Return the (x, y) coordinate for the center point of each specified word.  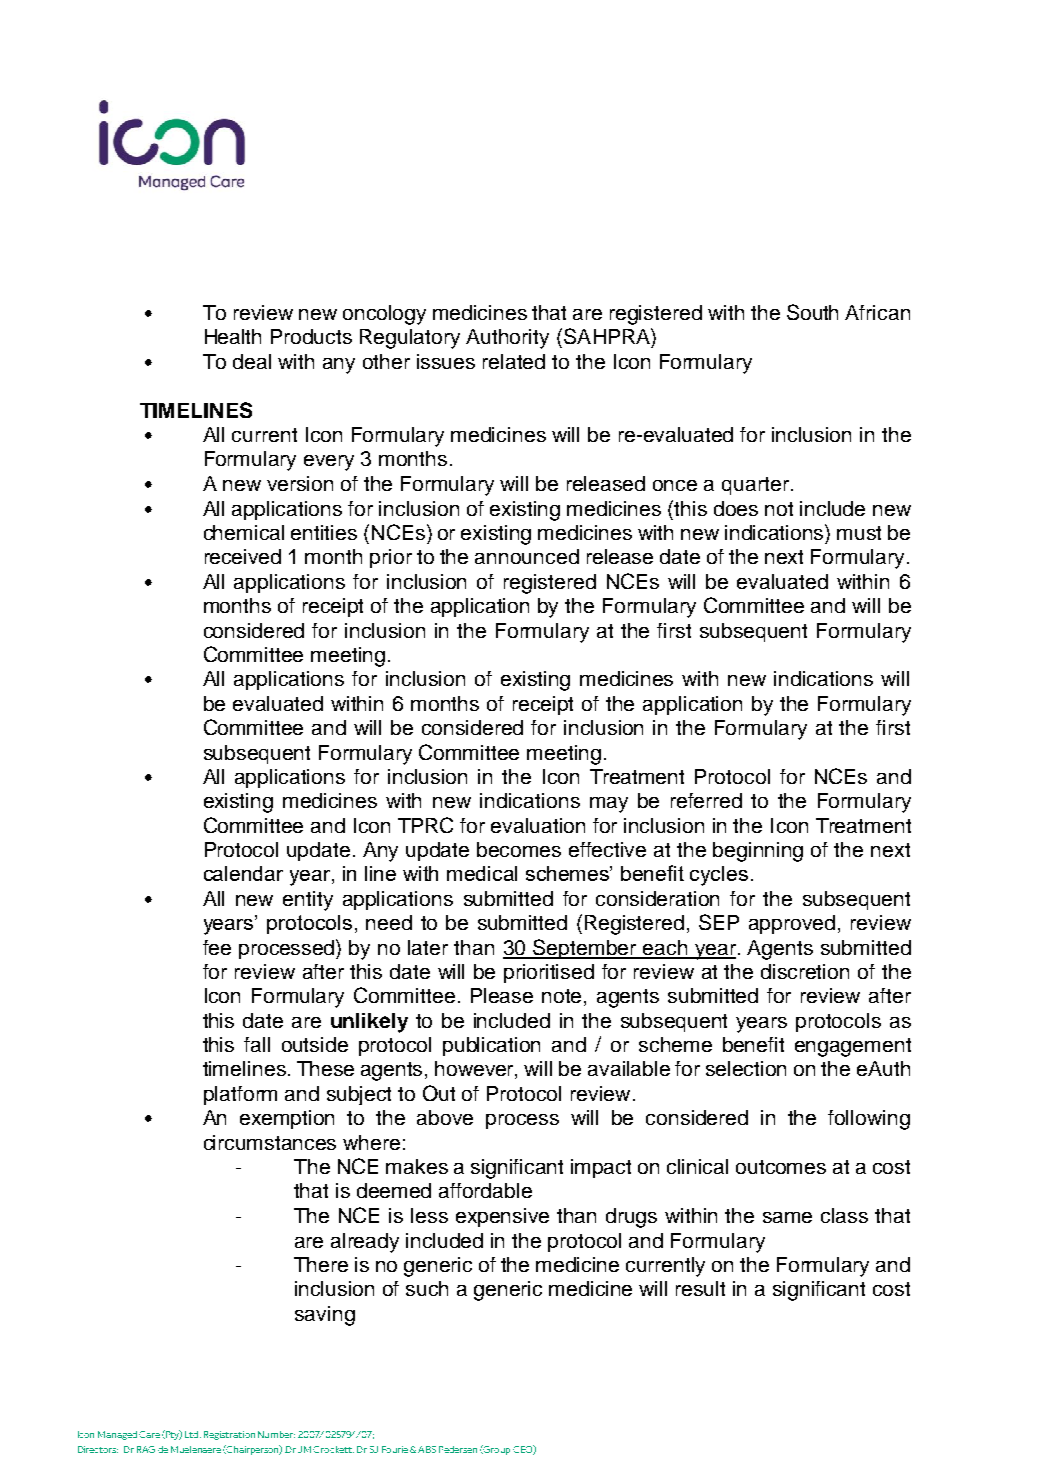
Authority (507, 339)
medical (482, 873)
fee (217, 947)
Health (233, 336)
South (812, 312)
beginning (758, 852)
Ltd (193, 1434)
